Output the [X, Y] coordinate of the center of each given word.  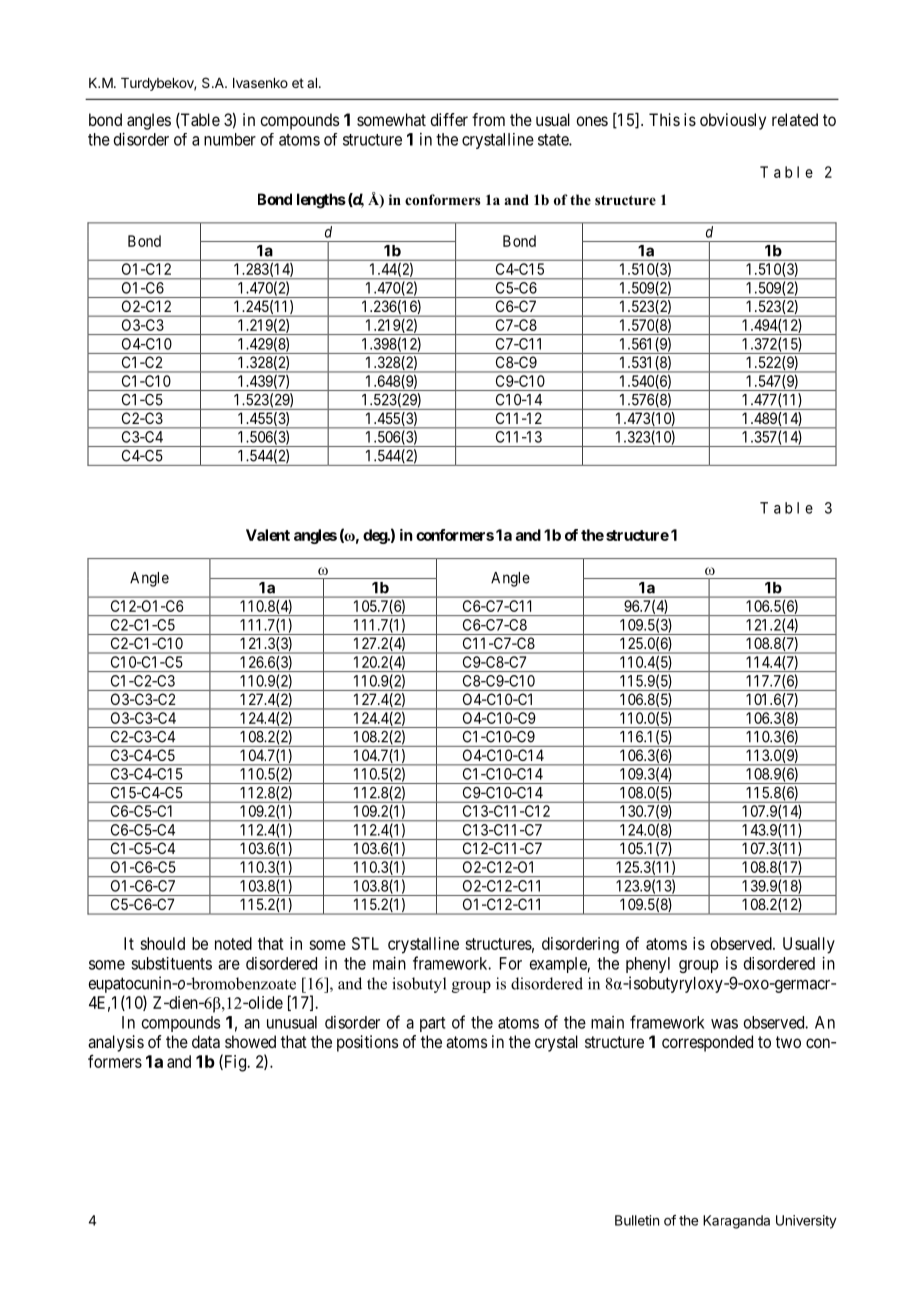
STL [365, 943]
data [206, 1041]
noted [233, 943]
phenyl [648, 965]
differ [449, 119]
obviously [733, 121]
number [230, 139]
